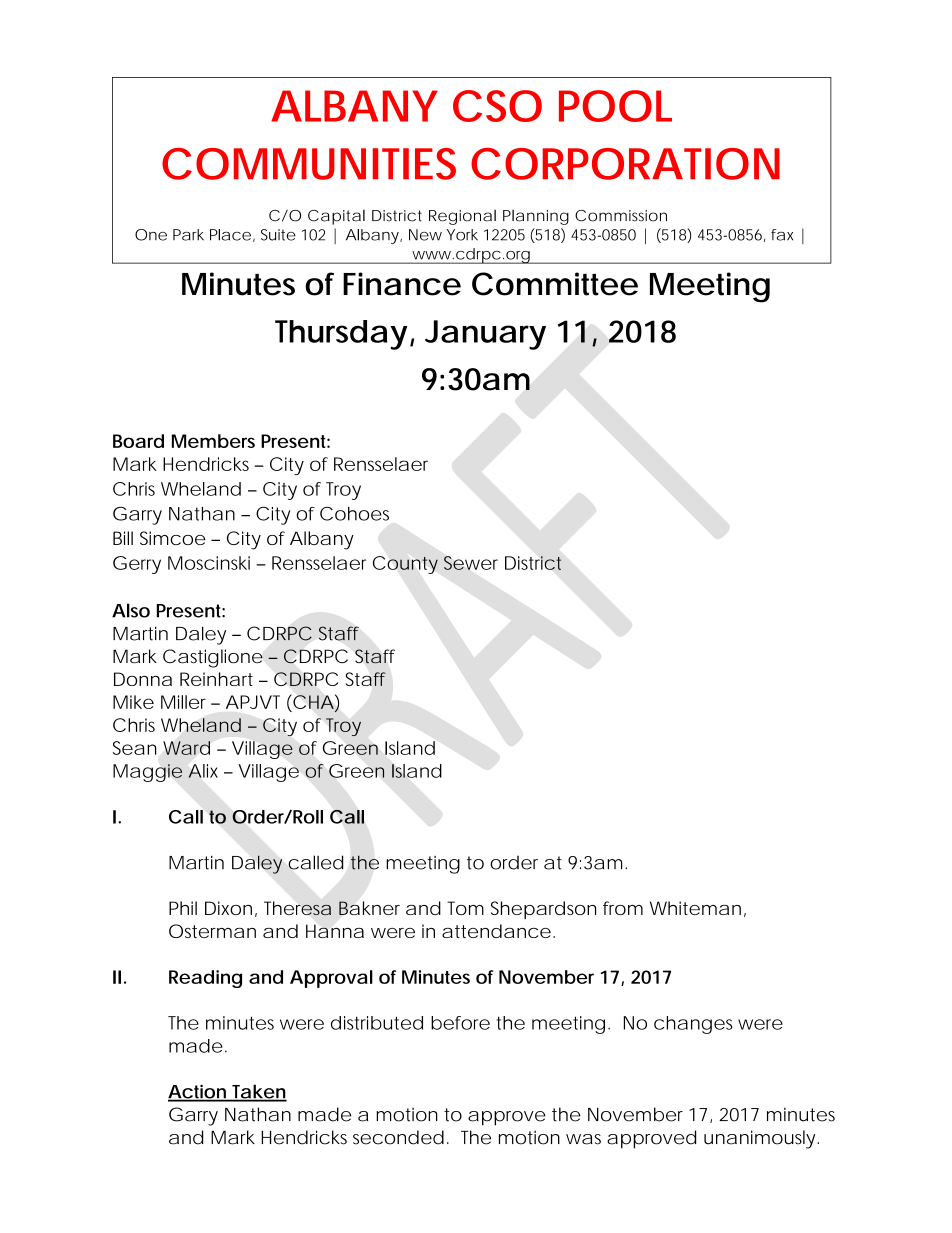  Describe the element at coordinates (625, 164) in the page. I see `CORPORATION` at that location.
